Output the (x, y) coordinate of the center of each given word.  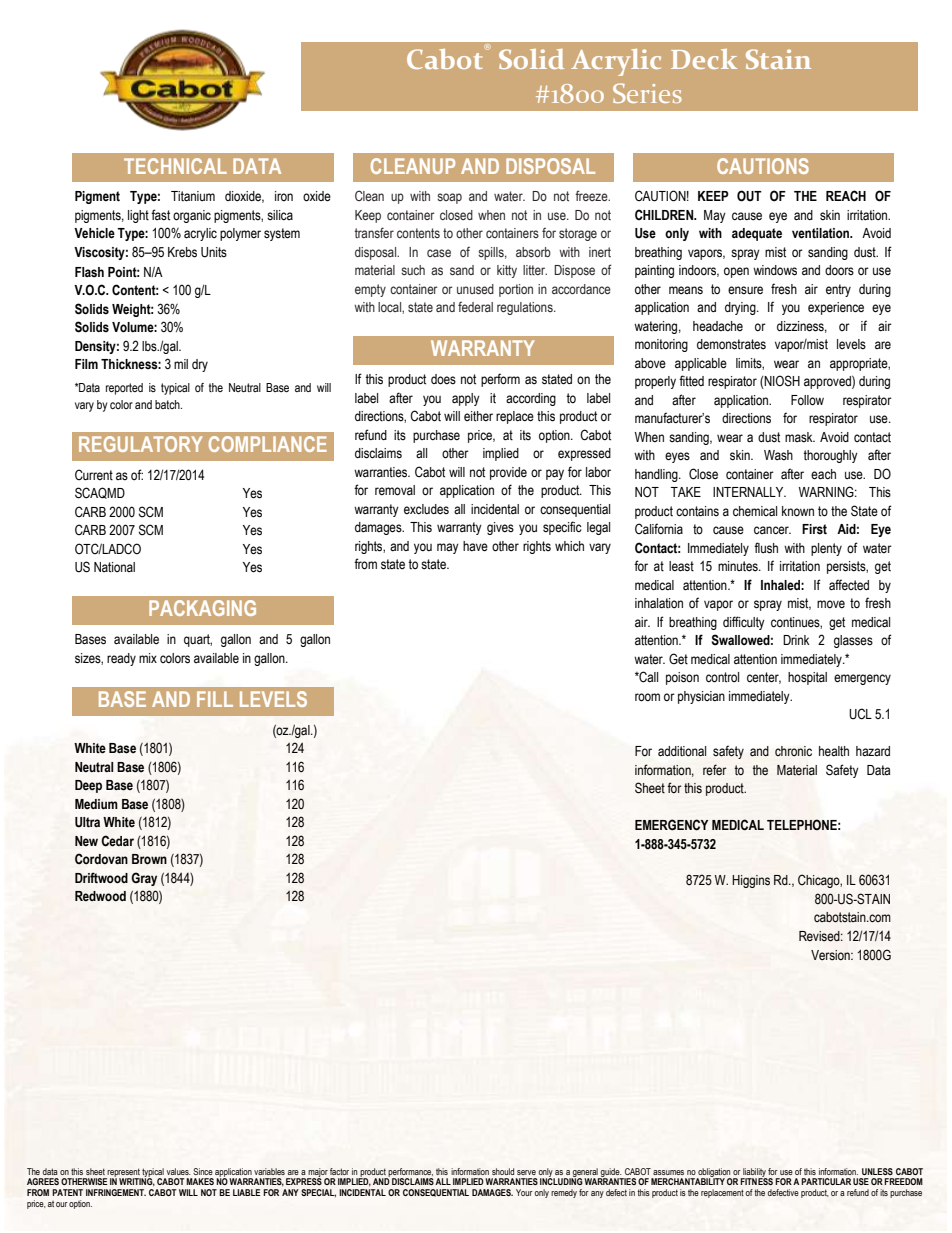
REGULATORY (140, 444)
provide (508, 473)
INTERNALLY (749, 492)
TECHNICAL (175, 166)
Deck (704, 59)
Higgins (751, 881)
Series (647, 93)
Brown (149, 859)
